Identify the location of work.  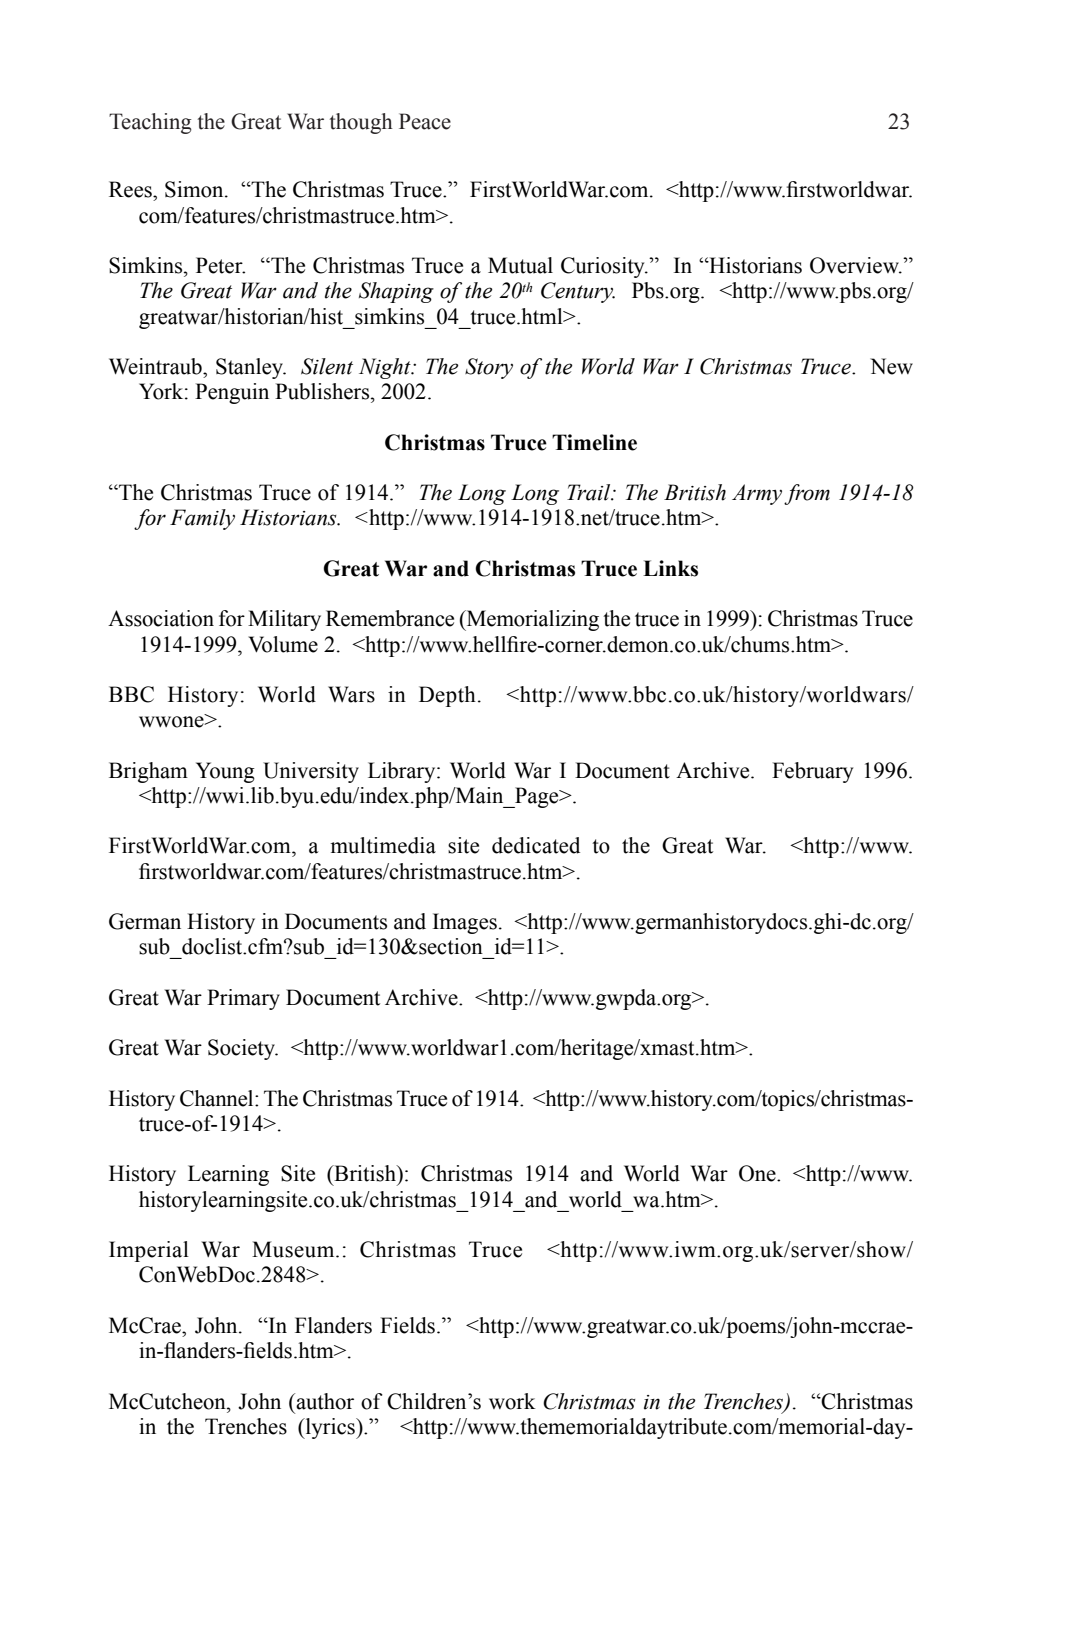
(512, 1401).
